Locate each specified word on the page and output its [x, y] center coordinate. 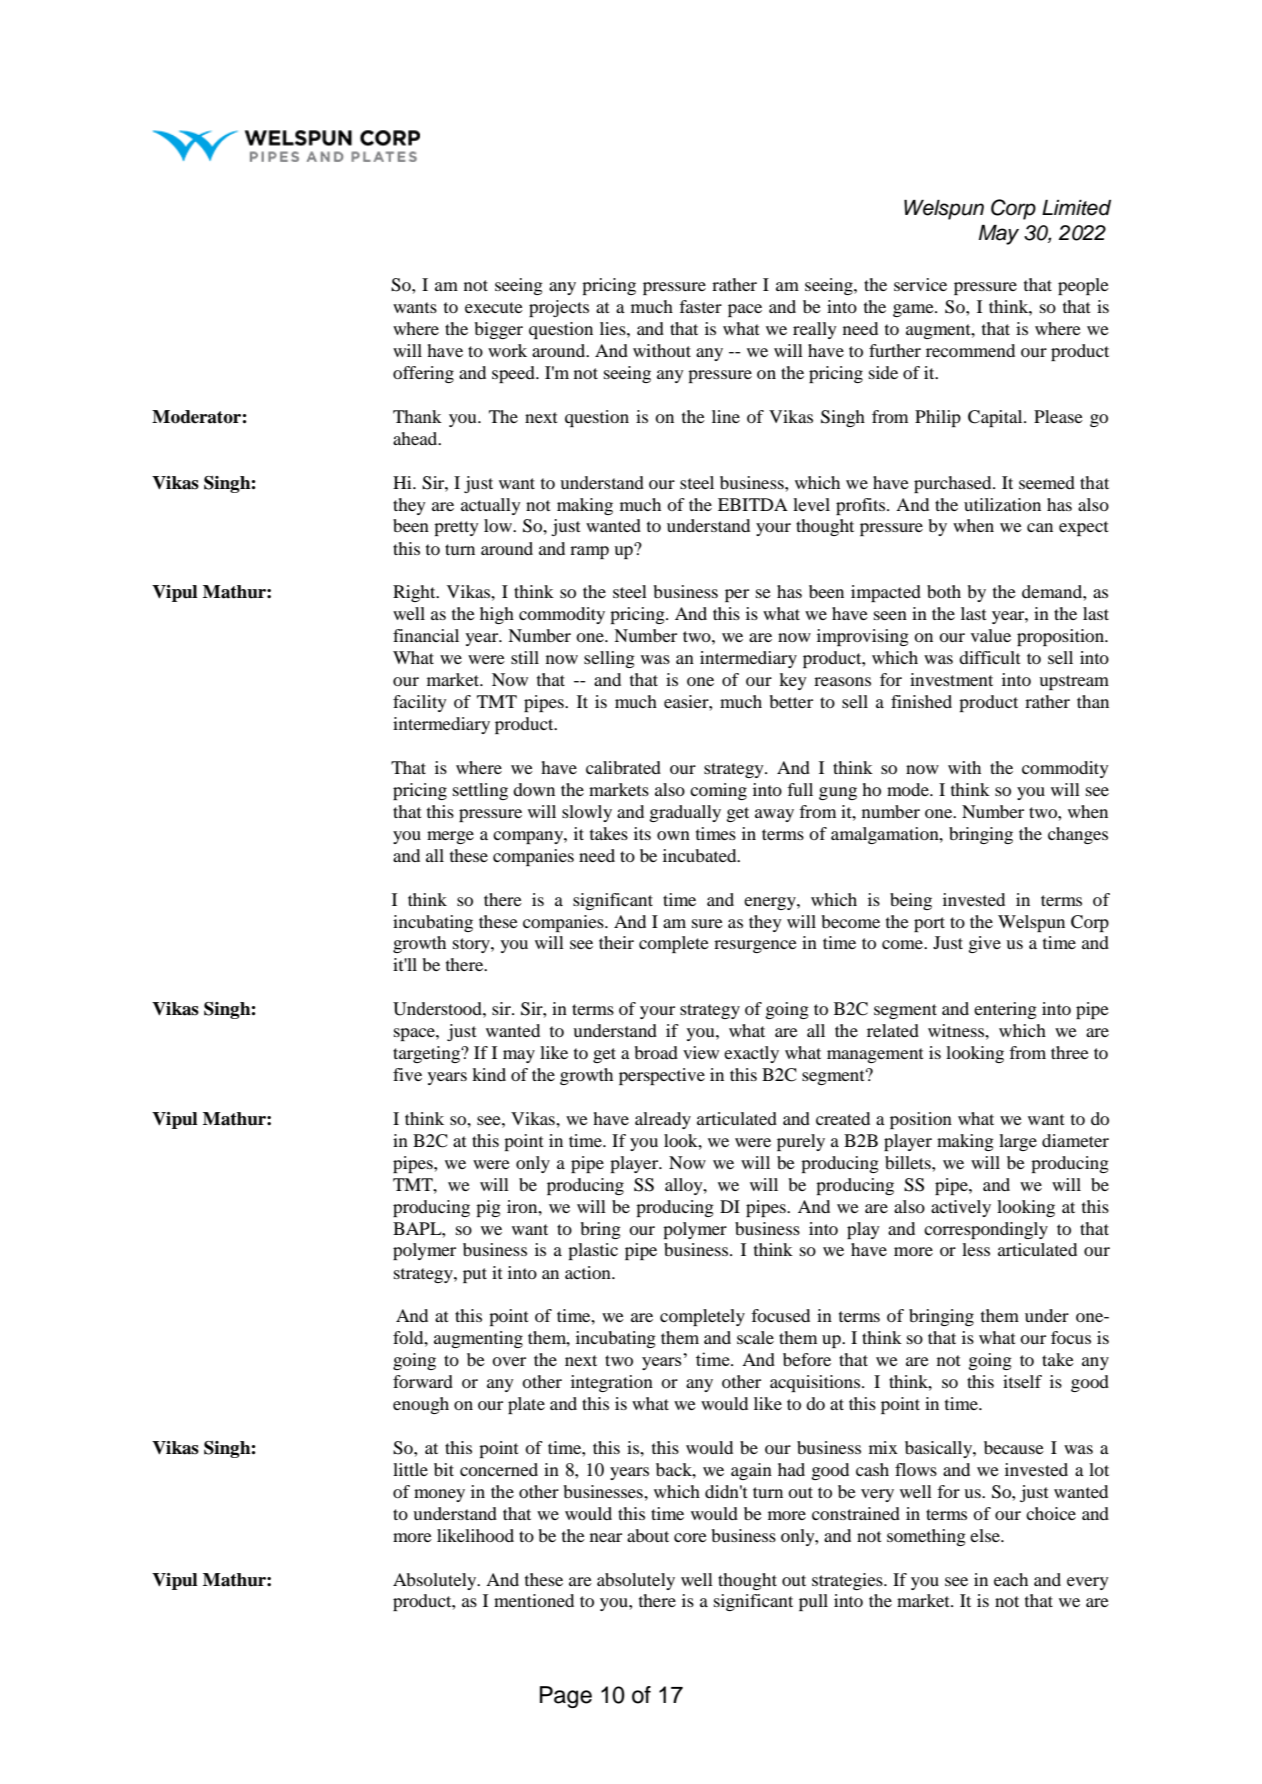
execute [494, 307]
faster [700, 306]
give [984, 944]
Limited [1076, 208]
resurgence [755, 946]
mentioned [534, 1600]
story [472, 945]
